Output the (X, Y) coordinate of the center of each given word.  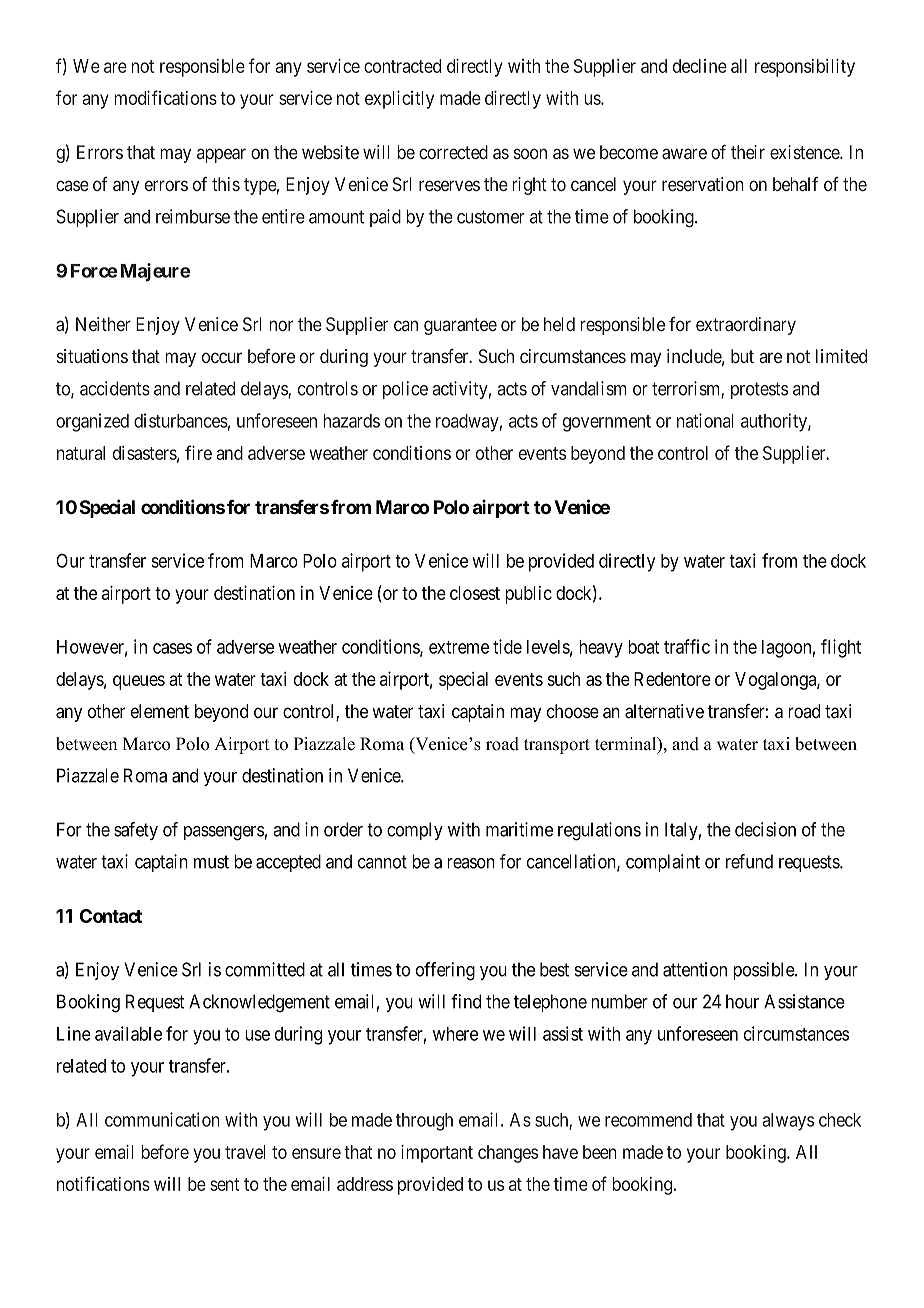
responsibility (805, 68)
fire (198, 452)
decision (765, 829)
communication (162, 1119)
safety (136, 831)
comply (415, 831)
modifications (165, 97)
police (405, 390)
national (705, 420)
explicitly (399, 100)
